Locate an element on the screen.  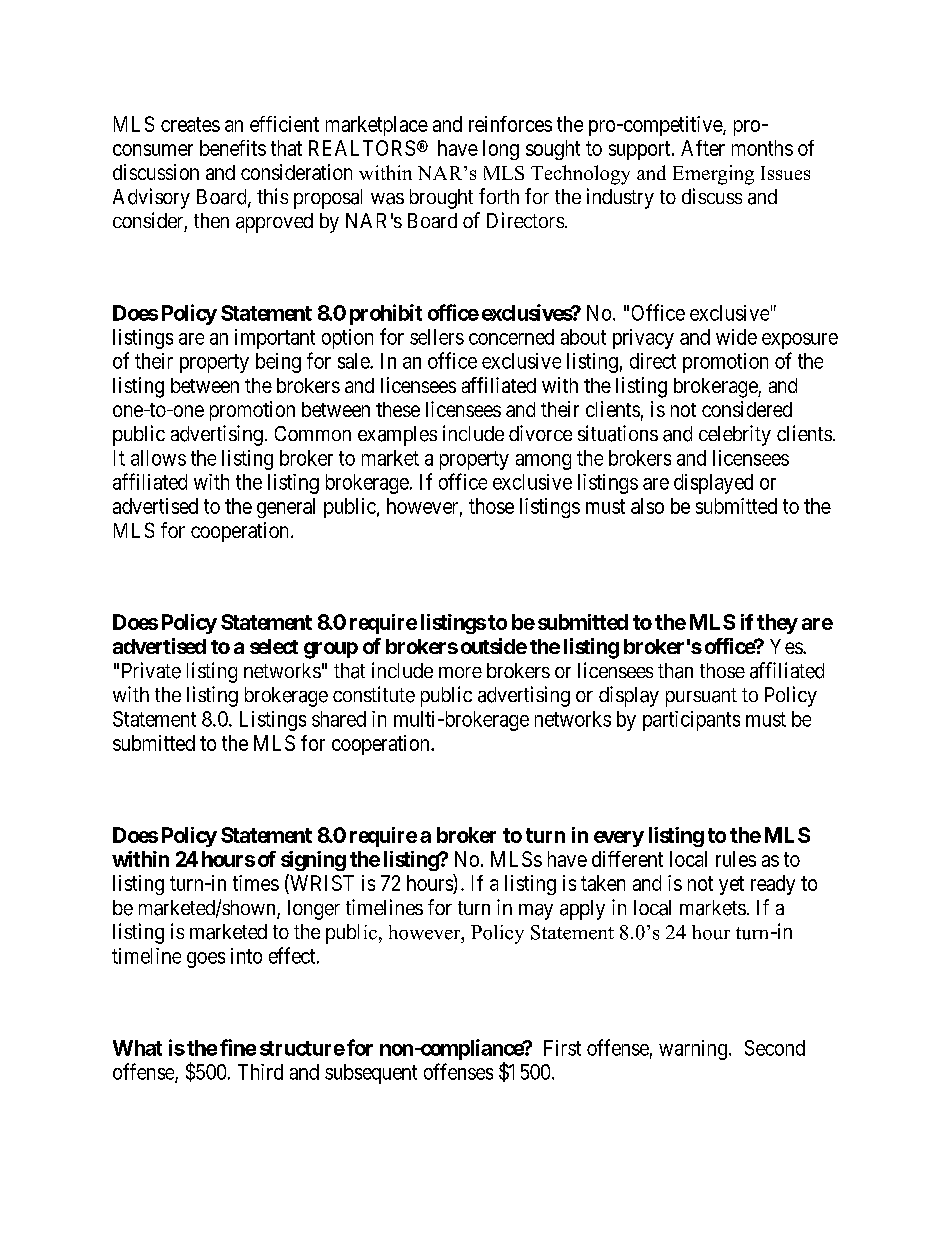
being is located at coordinates (278, 363).
